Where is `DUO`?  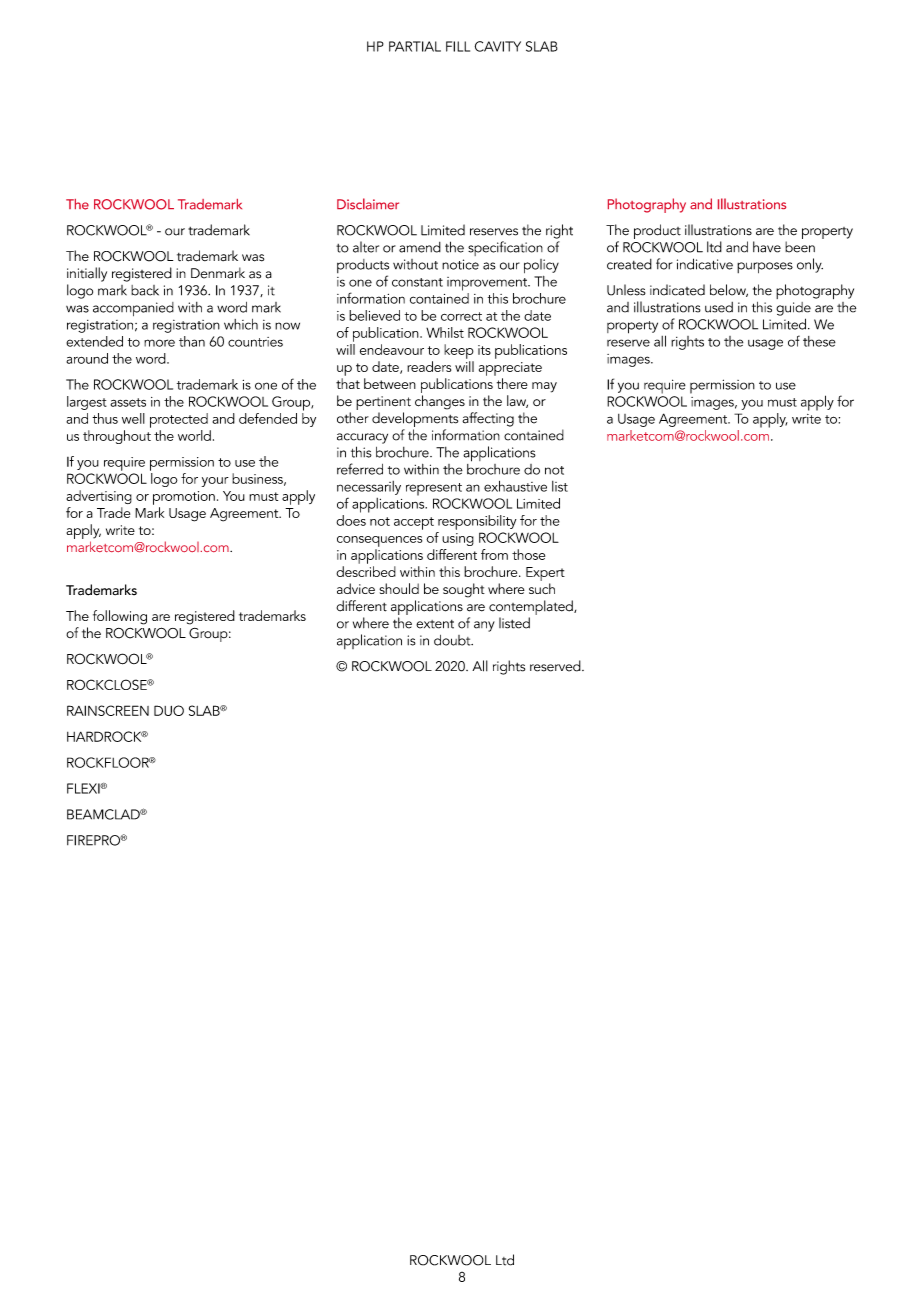 DUO is located at coordinates (169, 710).
